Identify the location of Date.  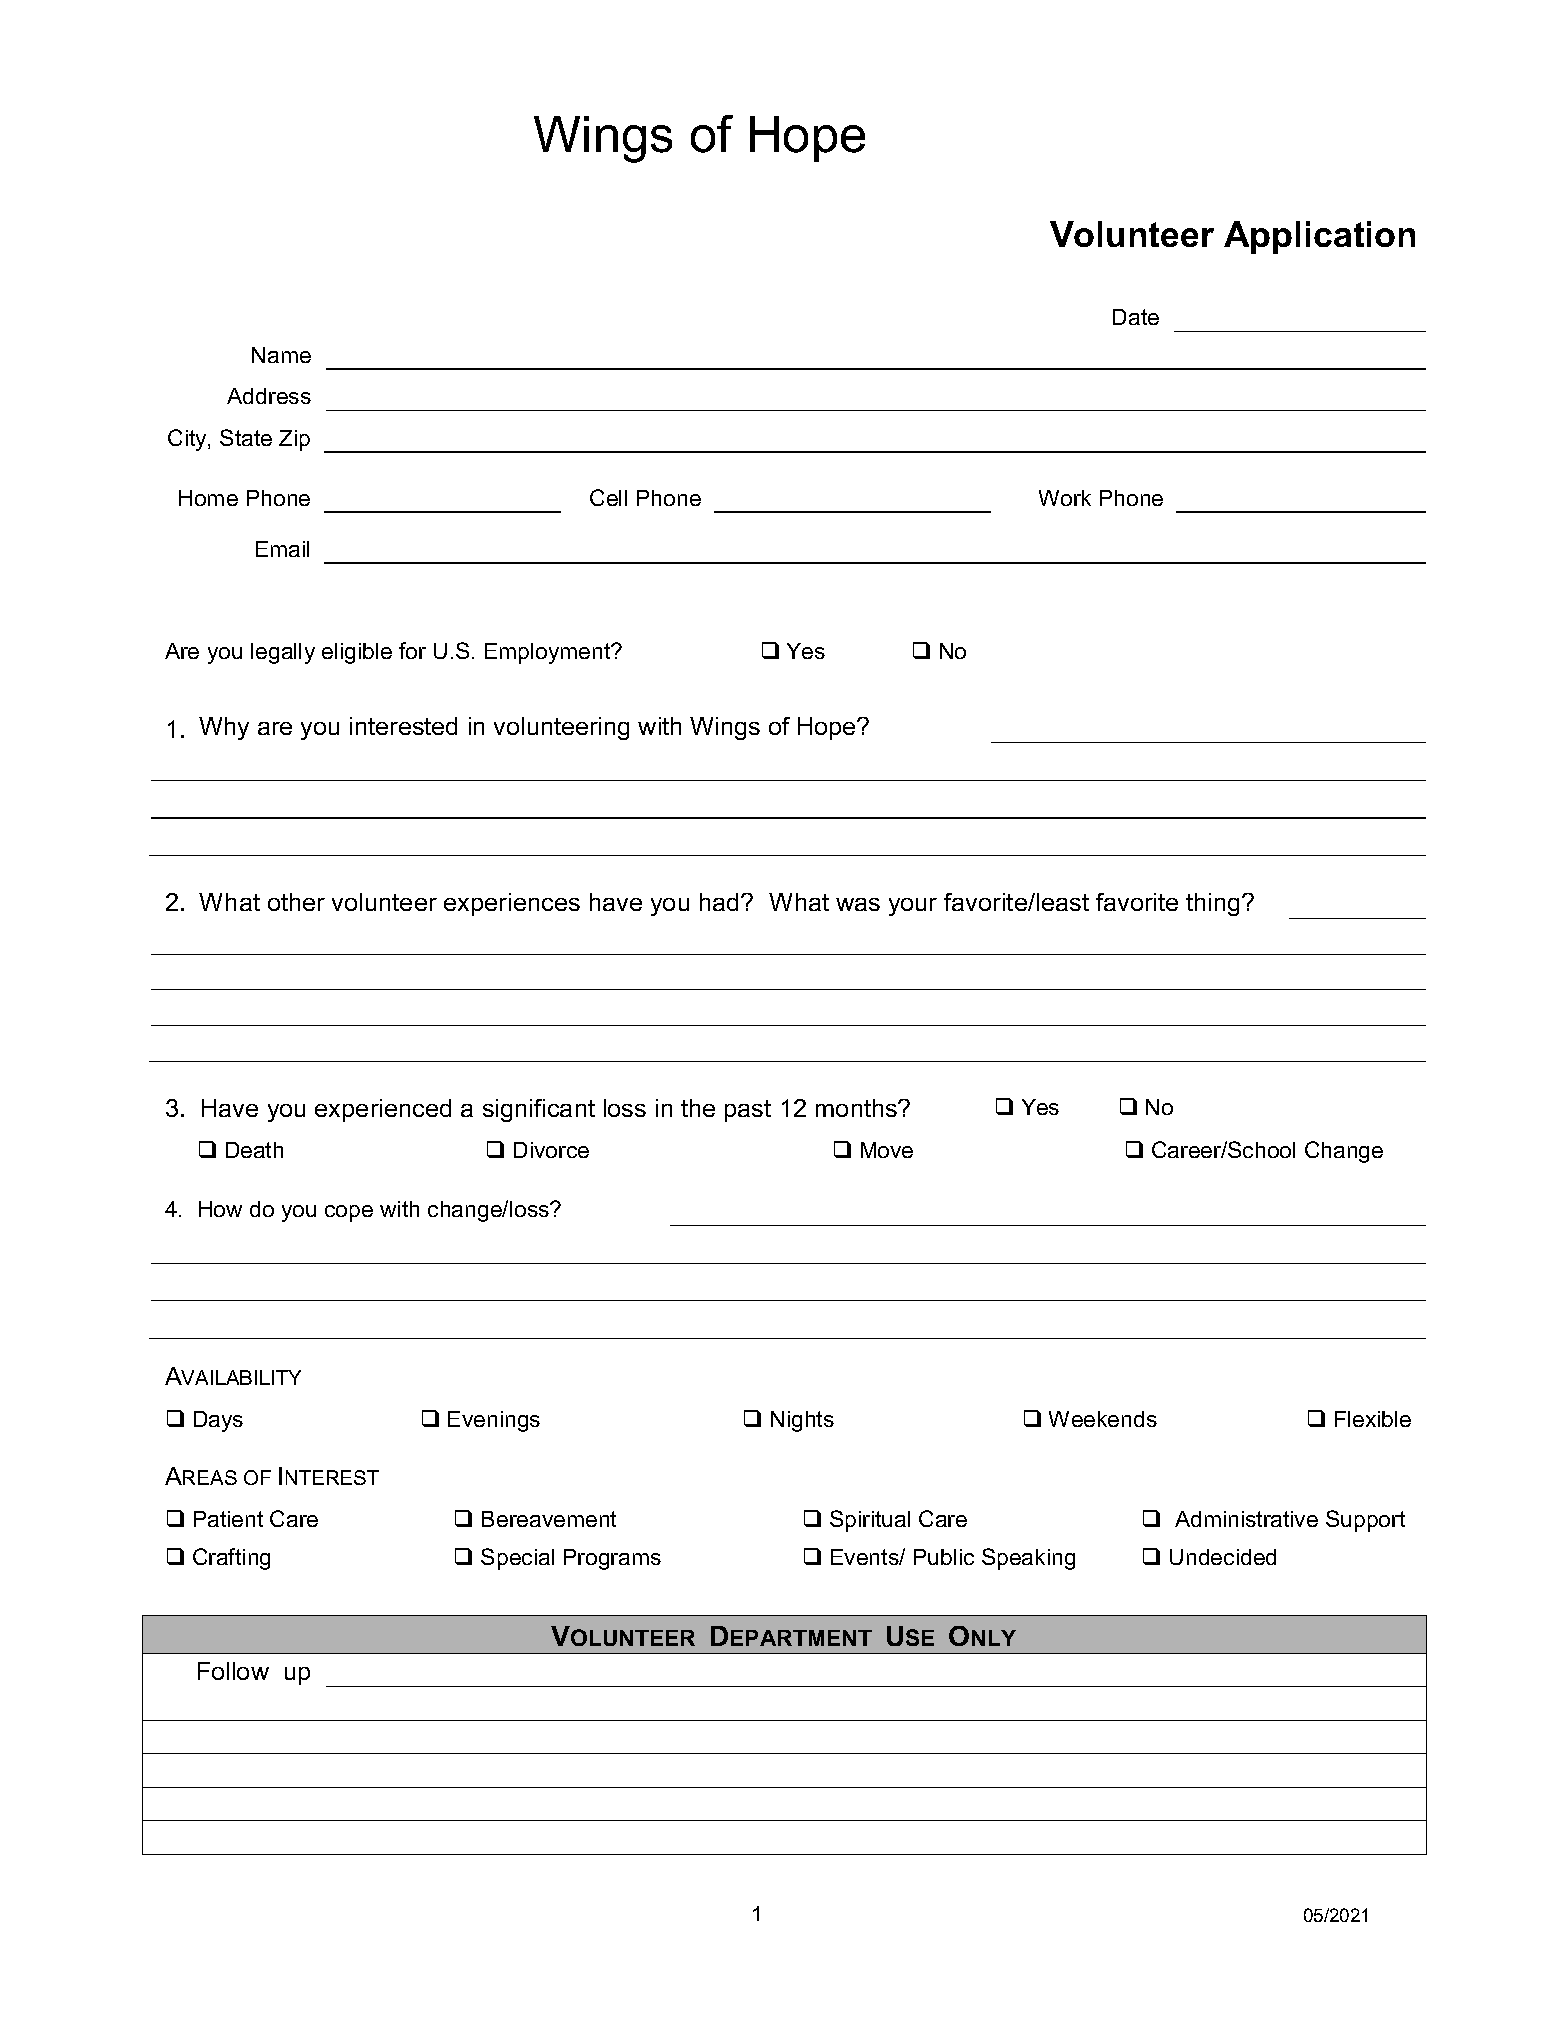
(1136, 317).
